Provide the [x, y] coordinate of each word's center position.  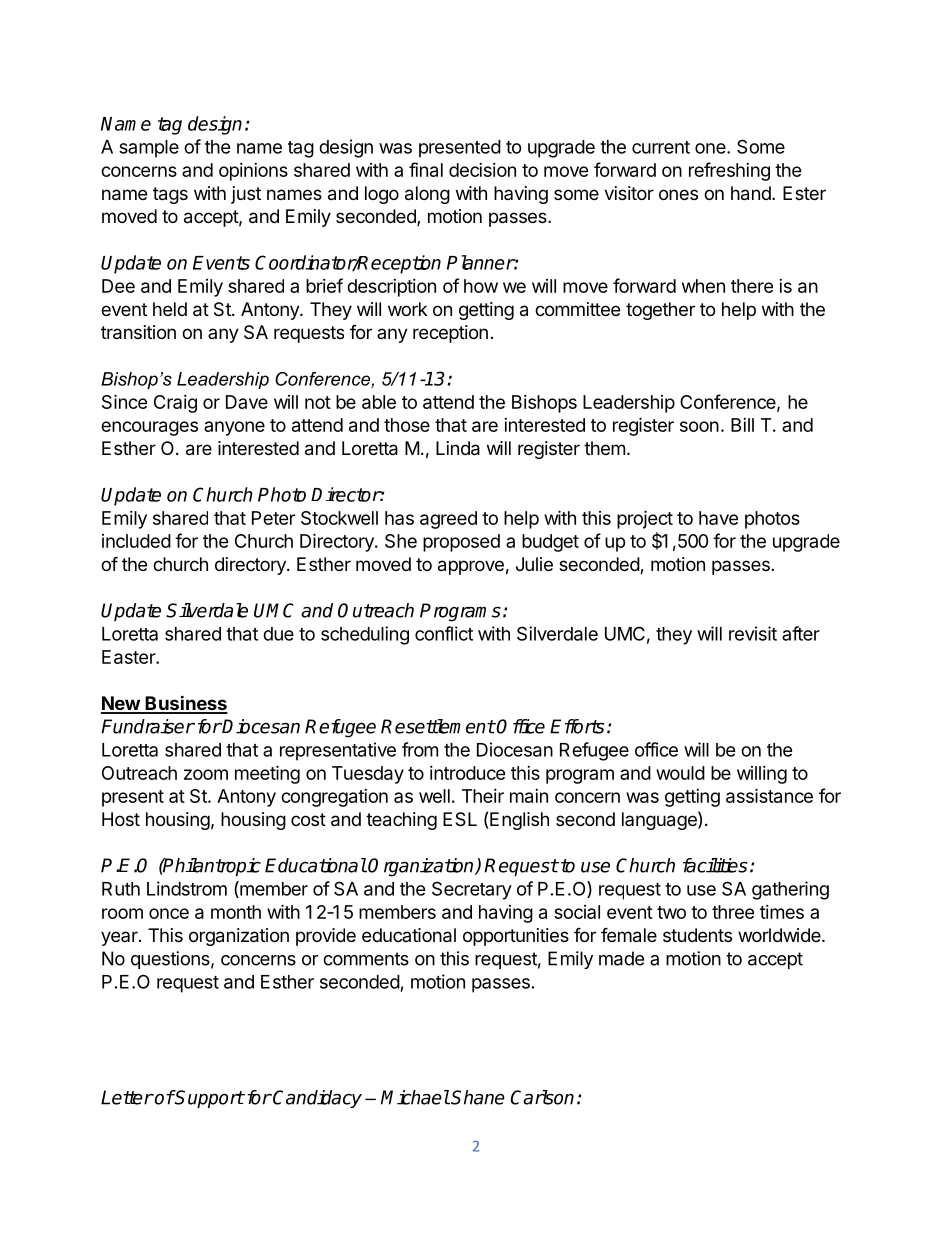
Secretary [472, 890]
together [660, 311]
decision [482, 170]
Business [185, 704]
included [136, 541]
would [680, 773]
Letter [127, 1097]
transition [138, 332]
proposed [461, 543]
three [733, 912]
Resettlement [438, 726]
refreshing [729, 171]
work [407, 309]
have [718, 518]
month [236, 912]
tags [170, 195]
